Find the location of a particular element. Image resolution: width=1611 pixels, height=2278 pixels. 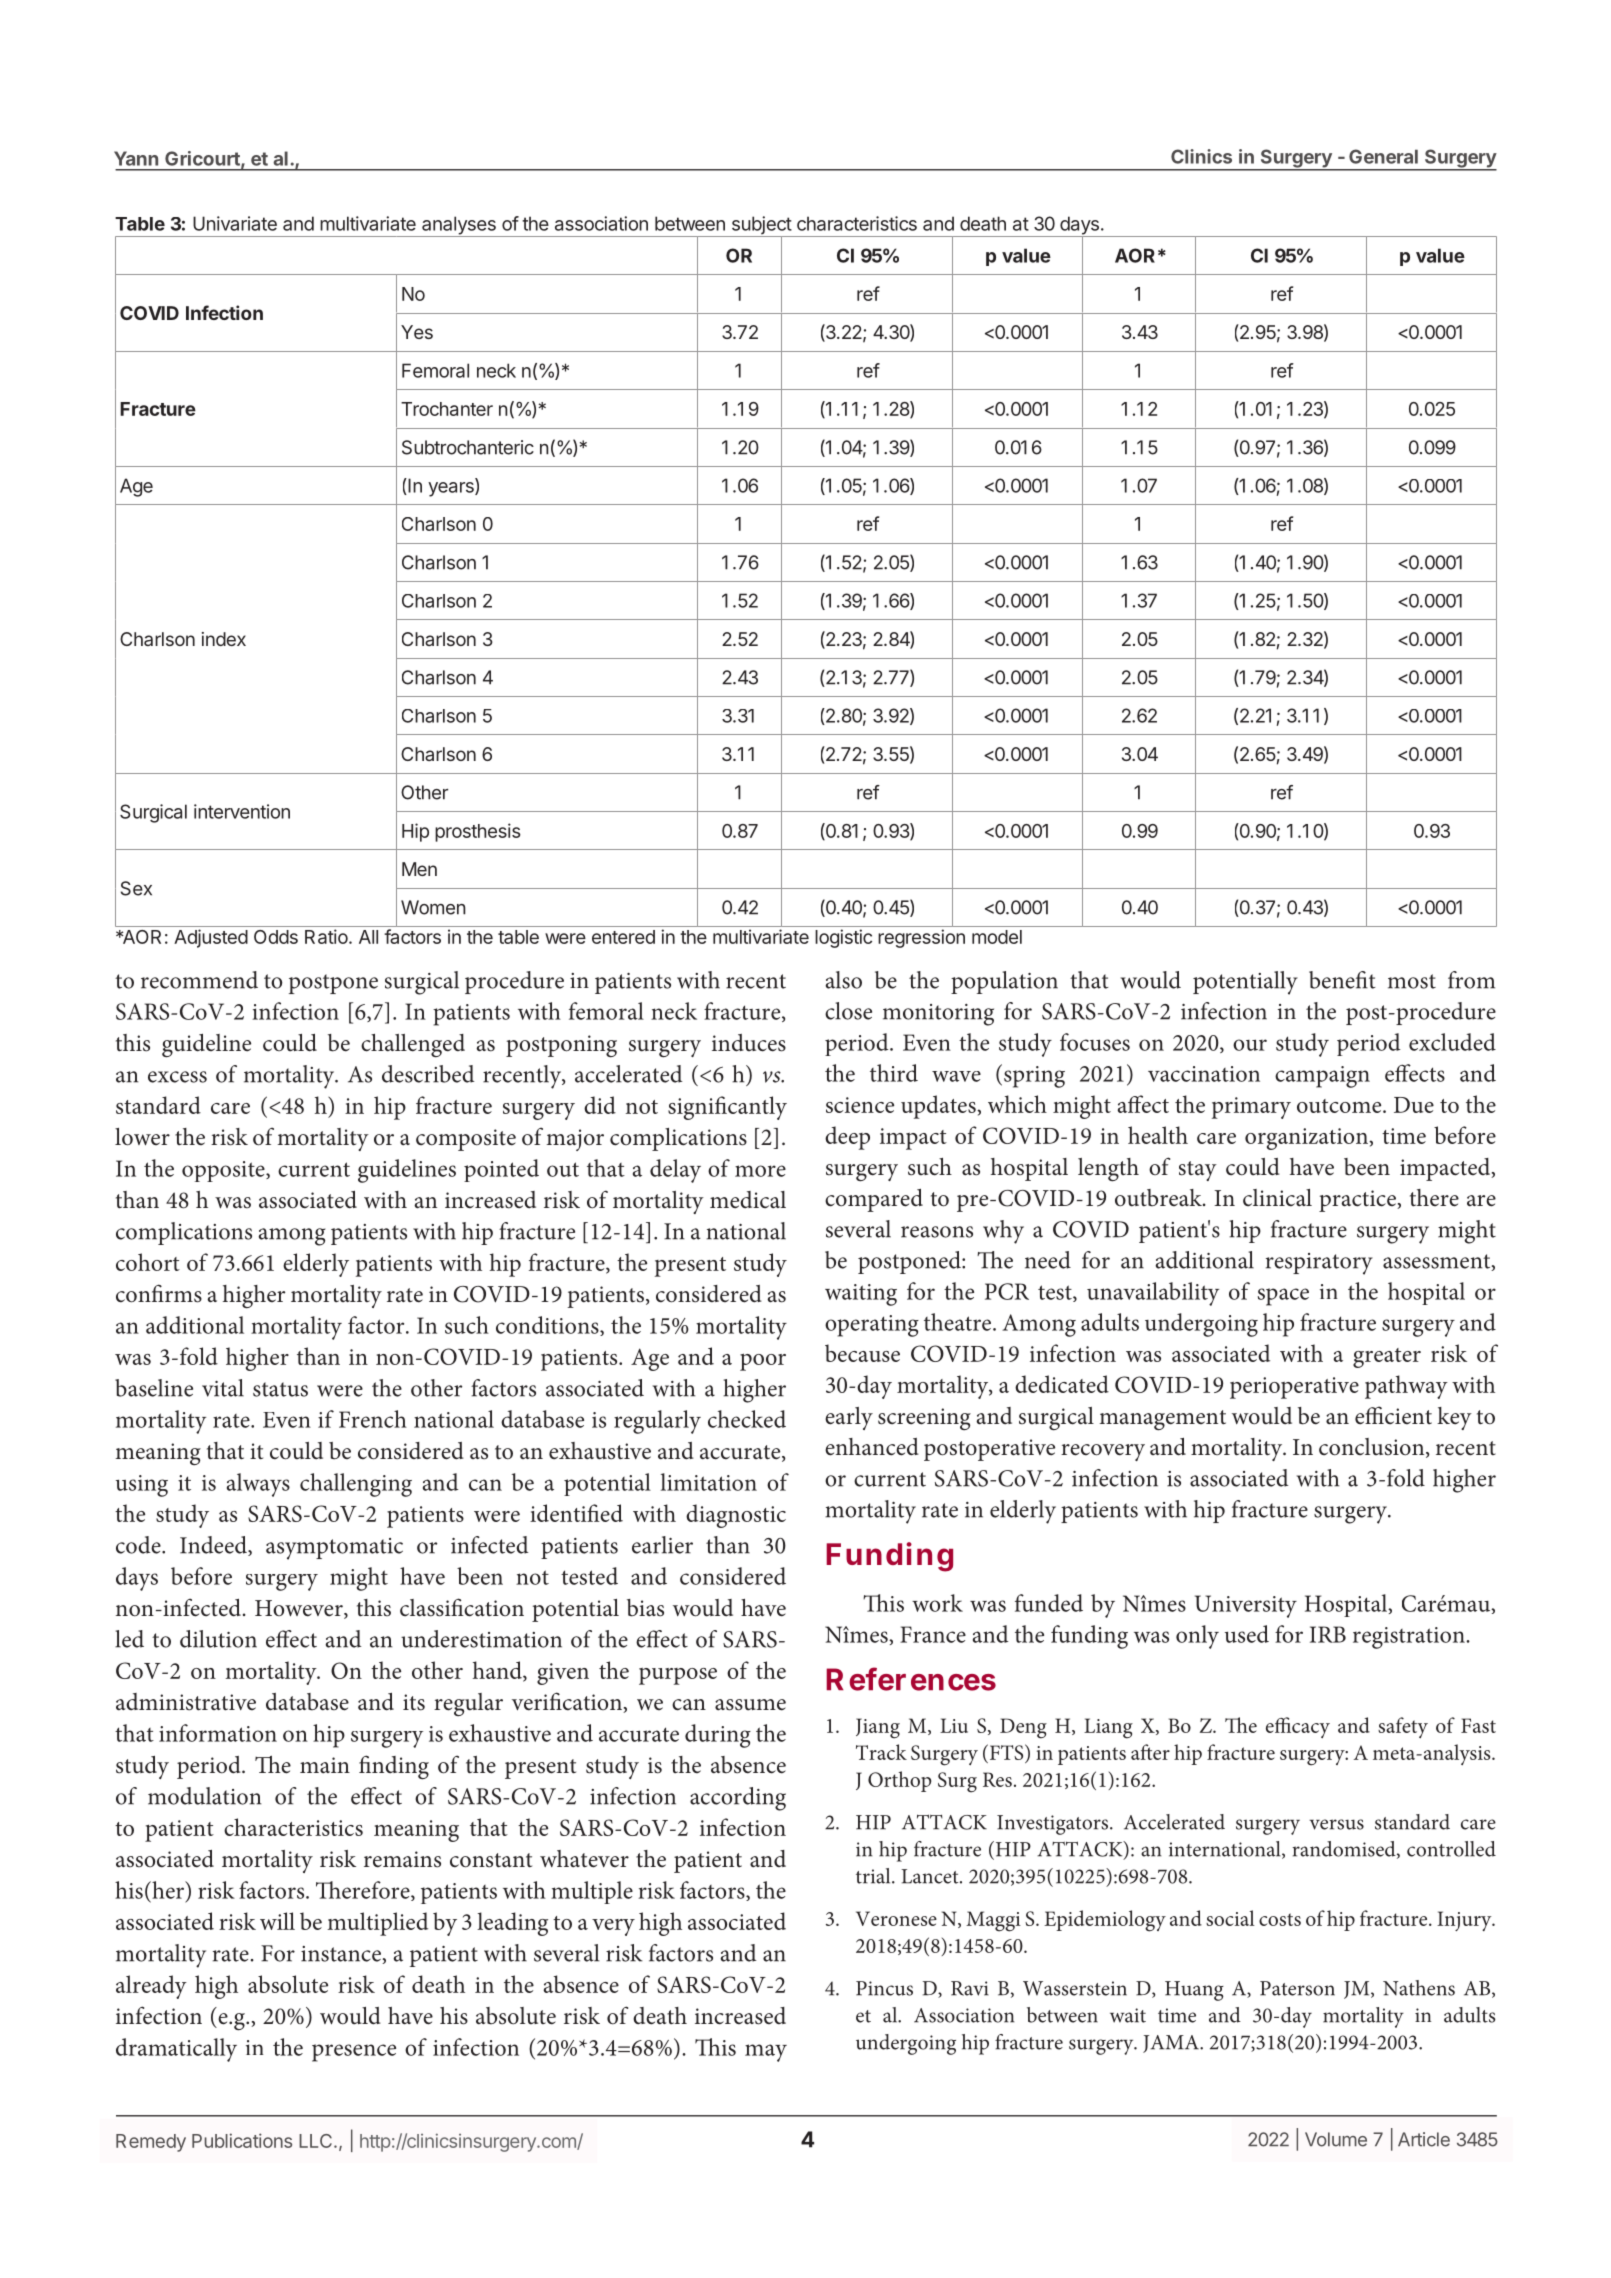

may is located at coordinates (766, 2053).
